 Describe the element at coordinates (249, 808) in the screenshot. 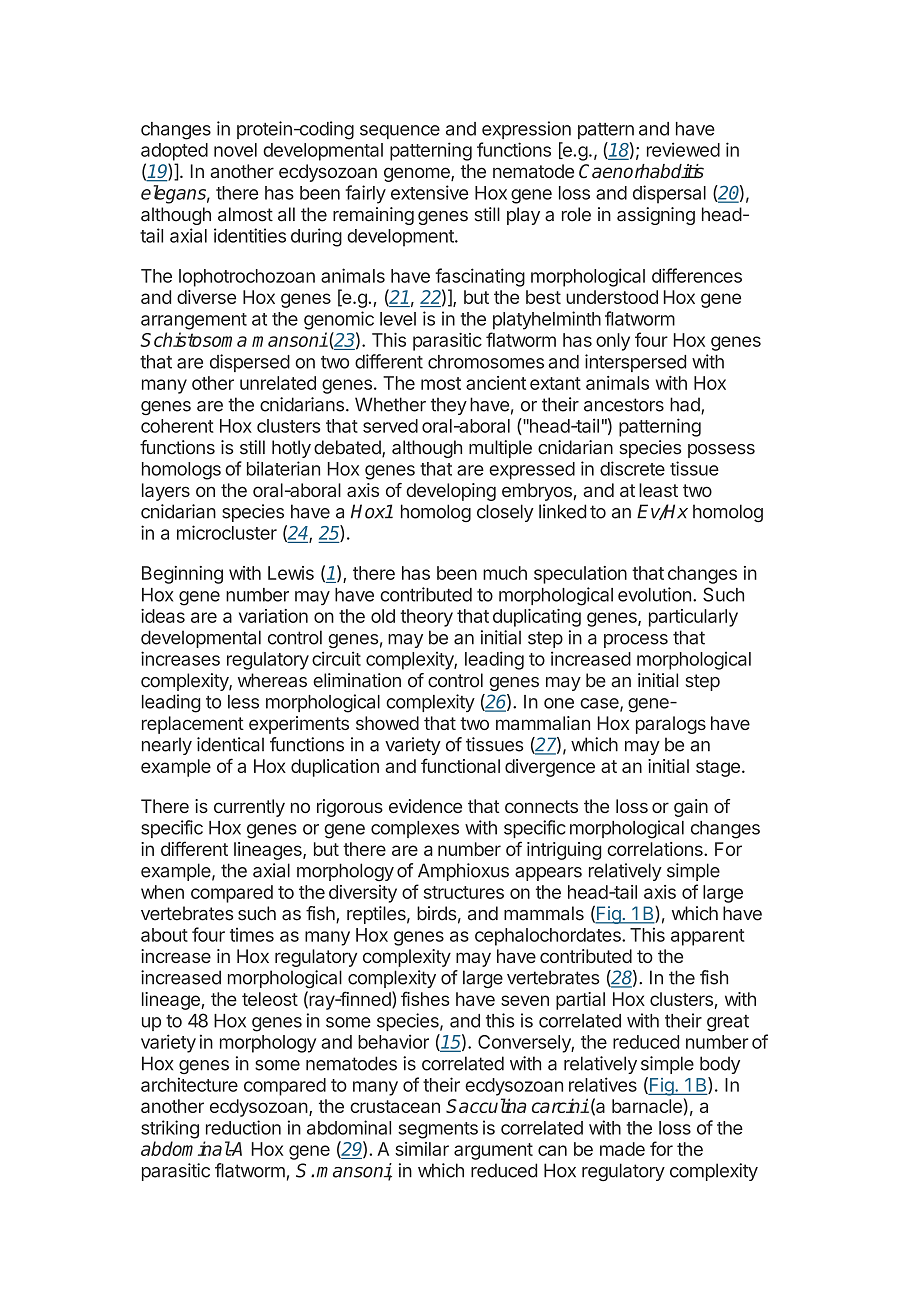

I see `currently` at that location.
